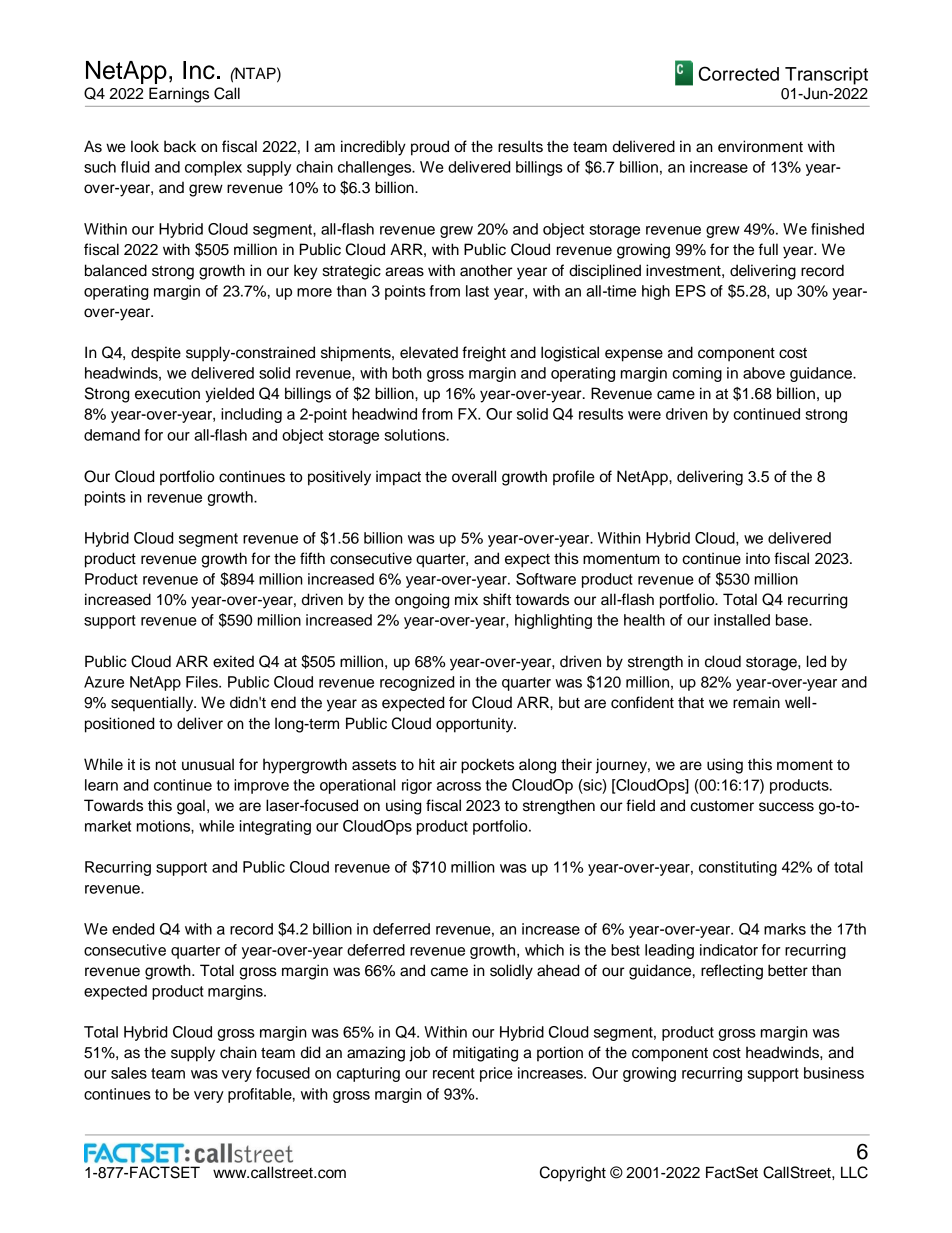 The height and width of the screenshot is (1233, 952). I want to click on including, so click(251, 415).
